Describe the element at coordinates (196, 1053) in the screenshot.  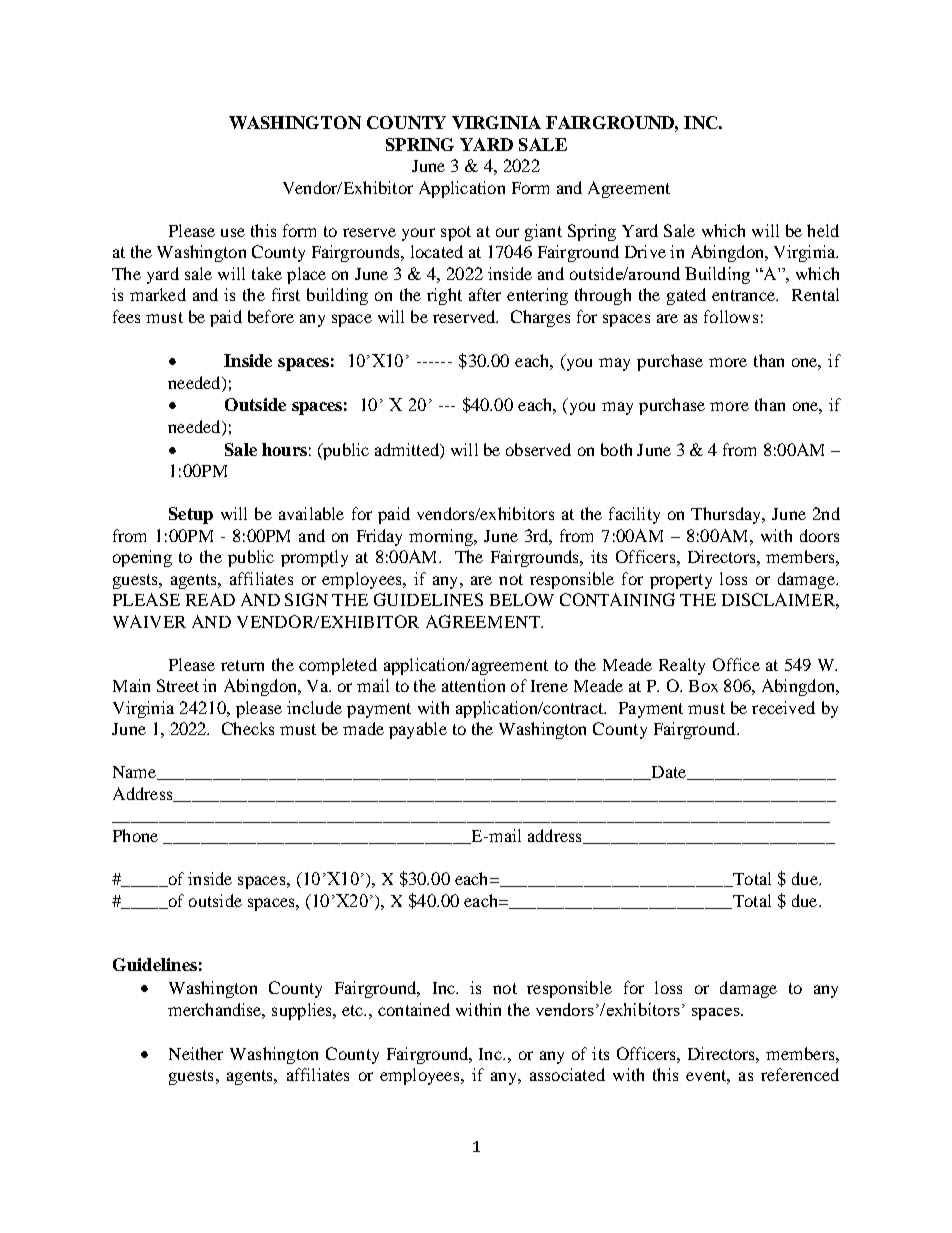
I see `Neither` at that location.
